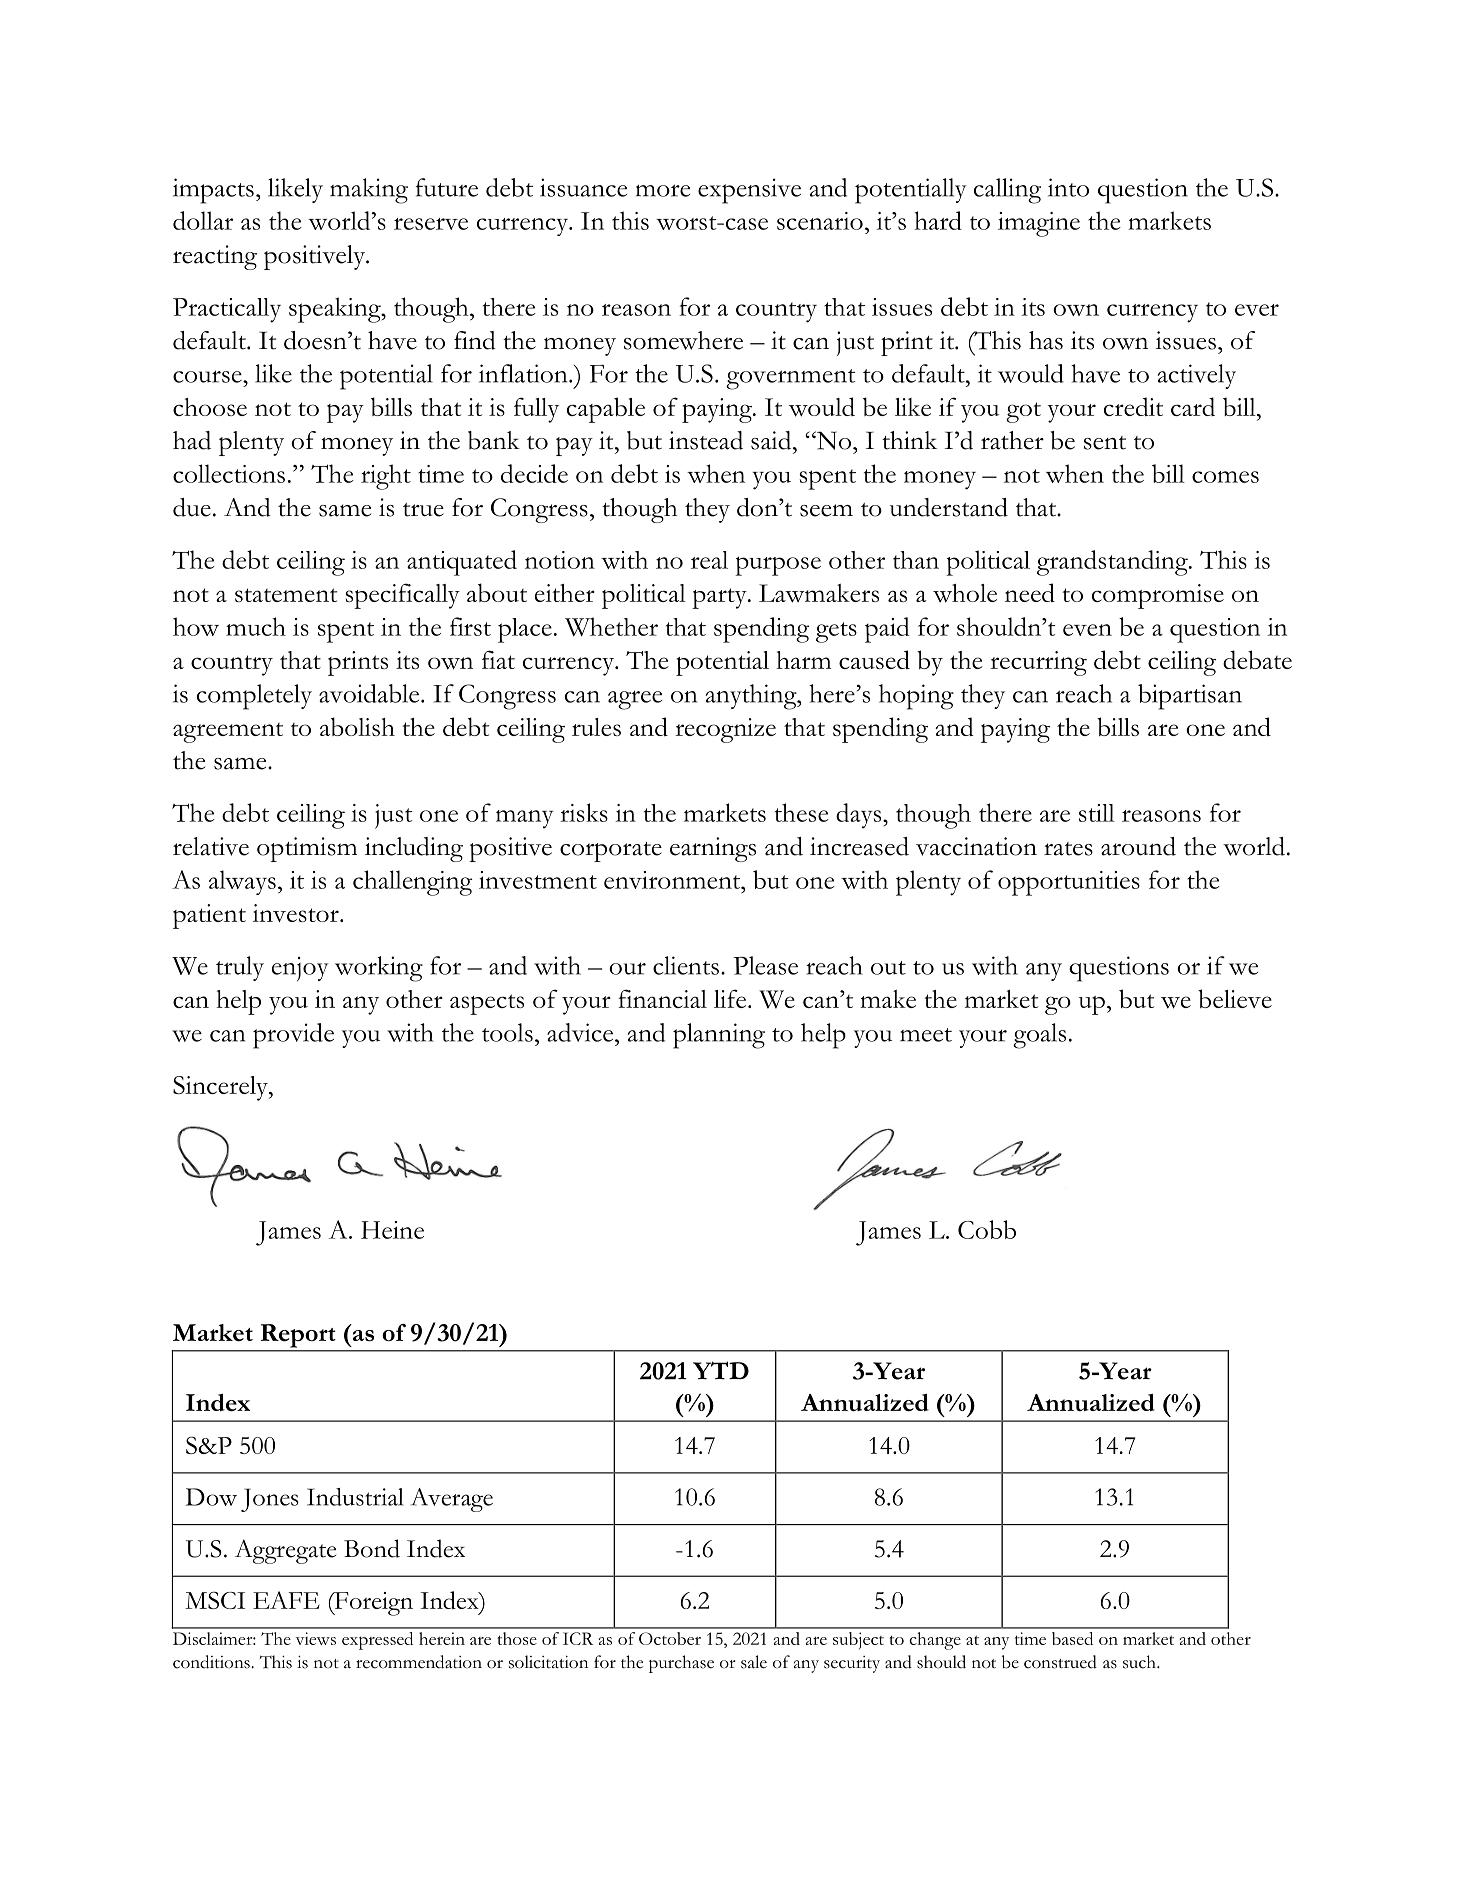  I want to click on views, so click(315, 1638).
